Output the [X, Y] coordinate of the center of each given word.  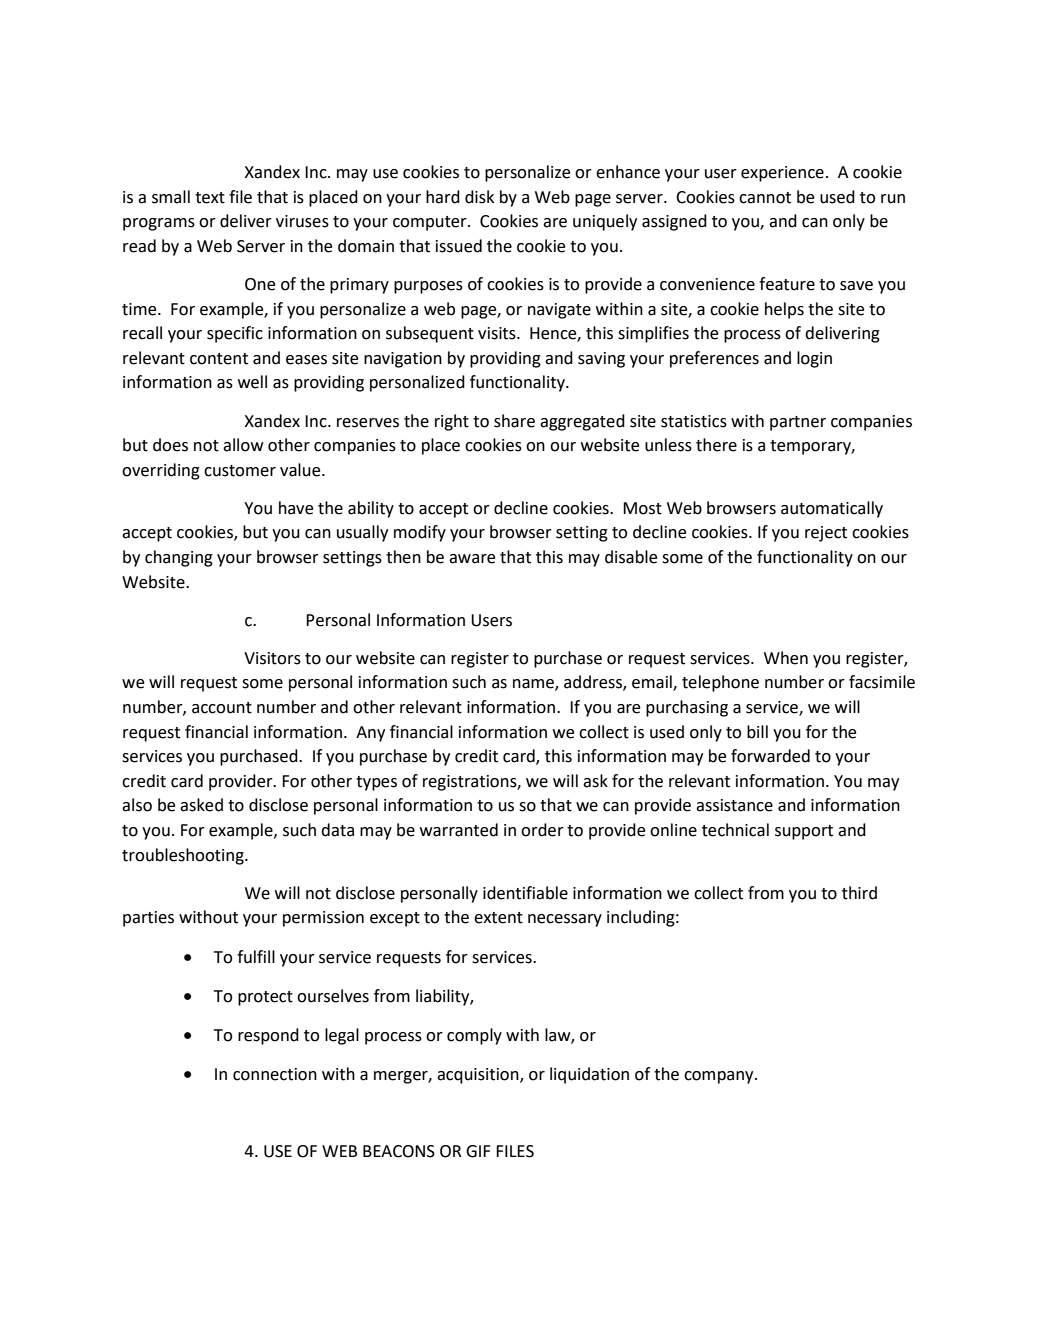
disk [479, 197]
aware [472, 559]
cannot [765, 198]
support [804, 832]
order [542, 830]
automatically [832, 509]
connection [275, 1074]
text [210, 198]
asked [201, 805]
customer [240, 471]
